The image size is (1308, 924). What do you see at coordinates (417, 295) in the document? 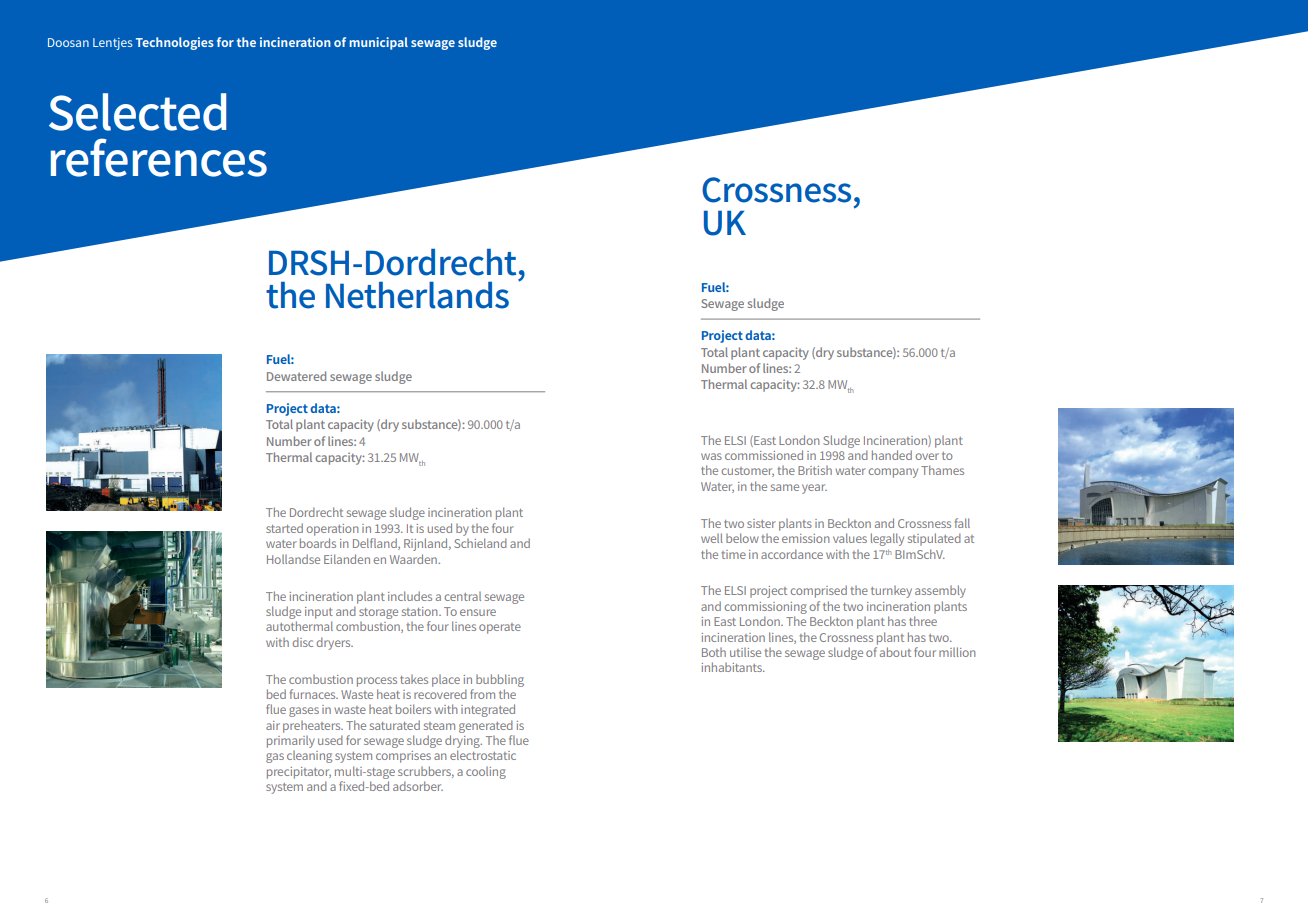
I see `Netherlands` at bounding box center [417, 295].
